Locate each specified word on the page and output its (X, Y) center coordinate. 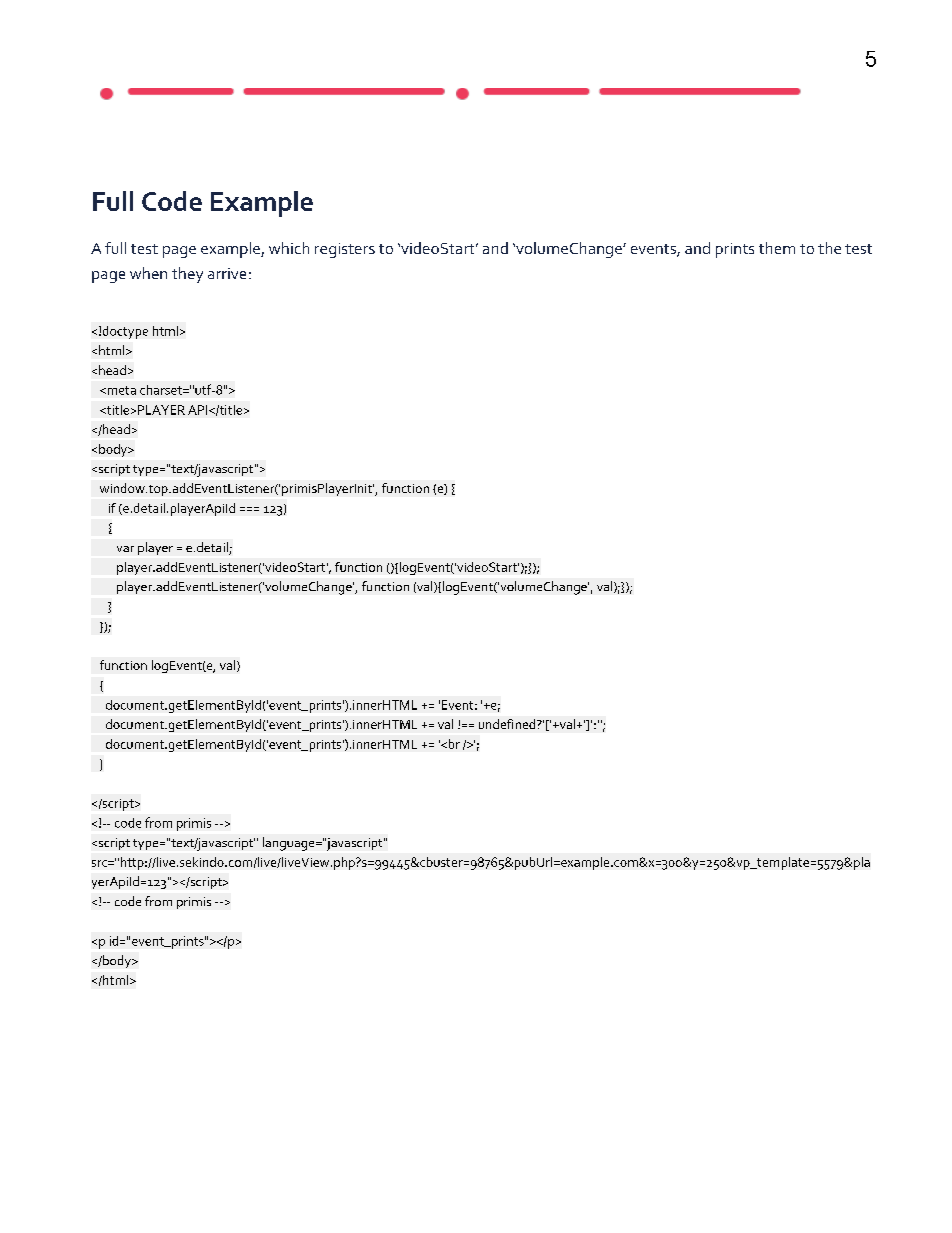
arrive (227, 273)
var (125, 549)
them (777, 248)
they (187, 275)
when (148, 273)
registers (345, 250)
